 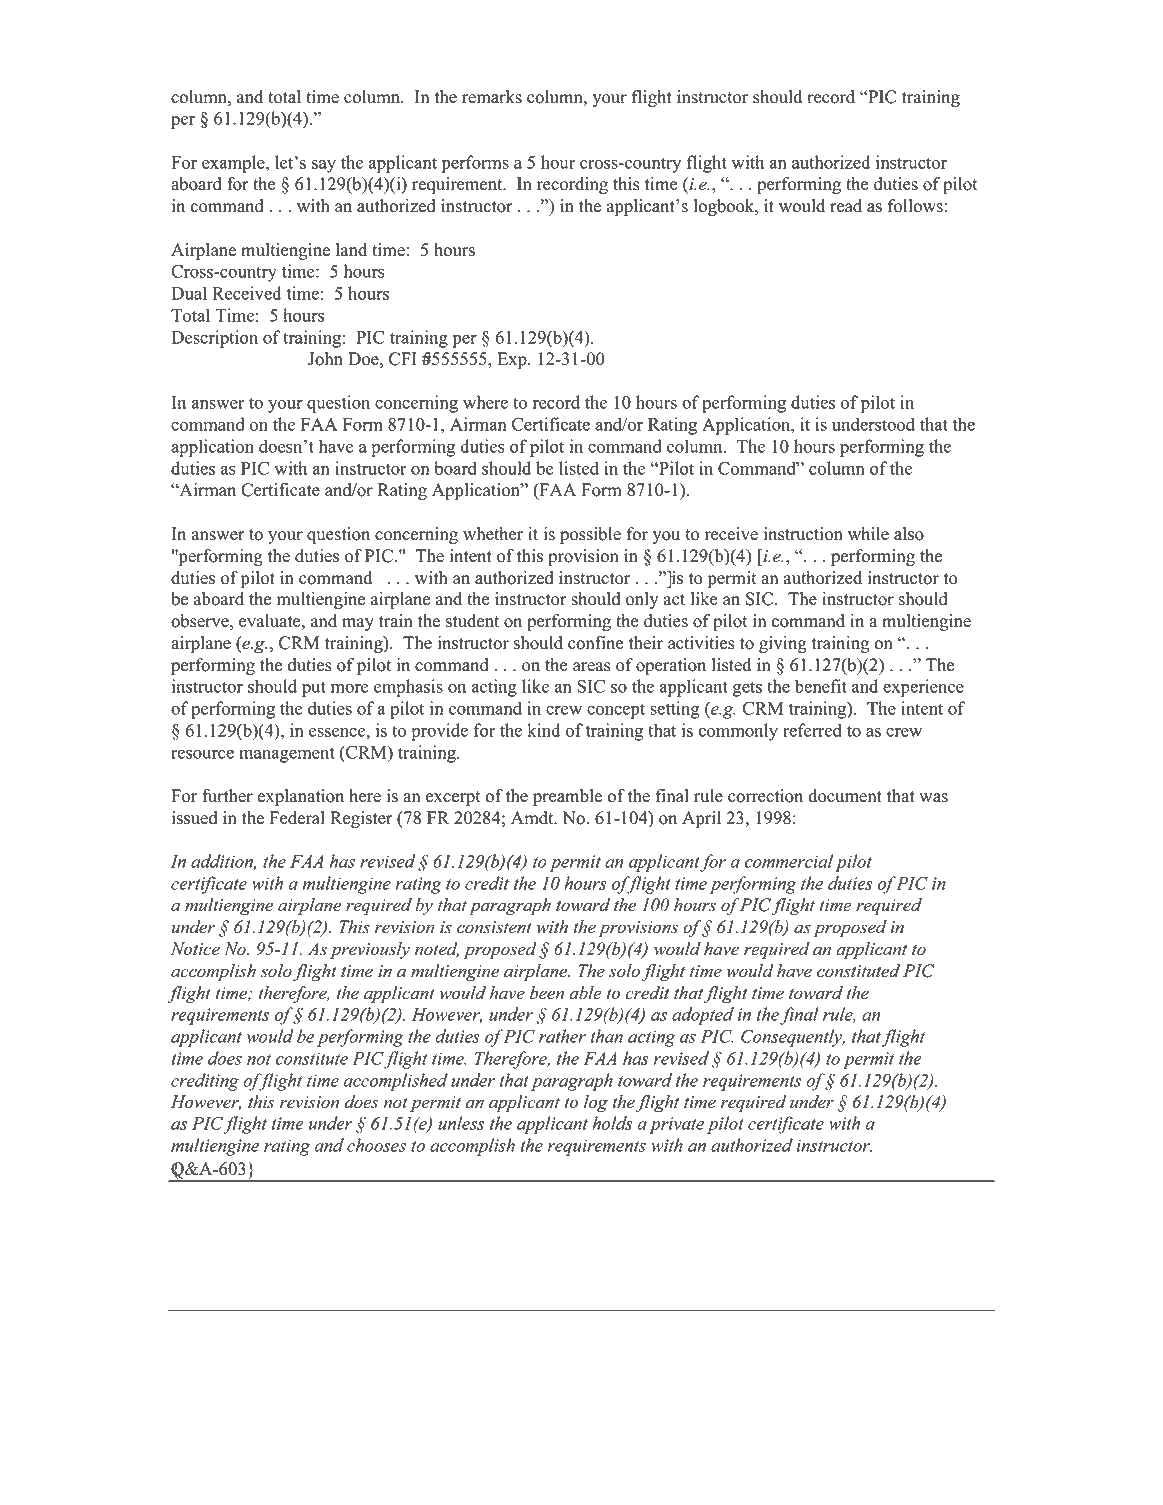 I want to click on consistent, so click(x=494, y=927).
